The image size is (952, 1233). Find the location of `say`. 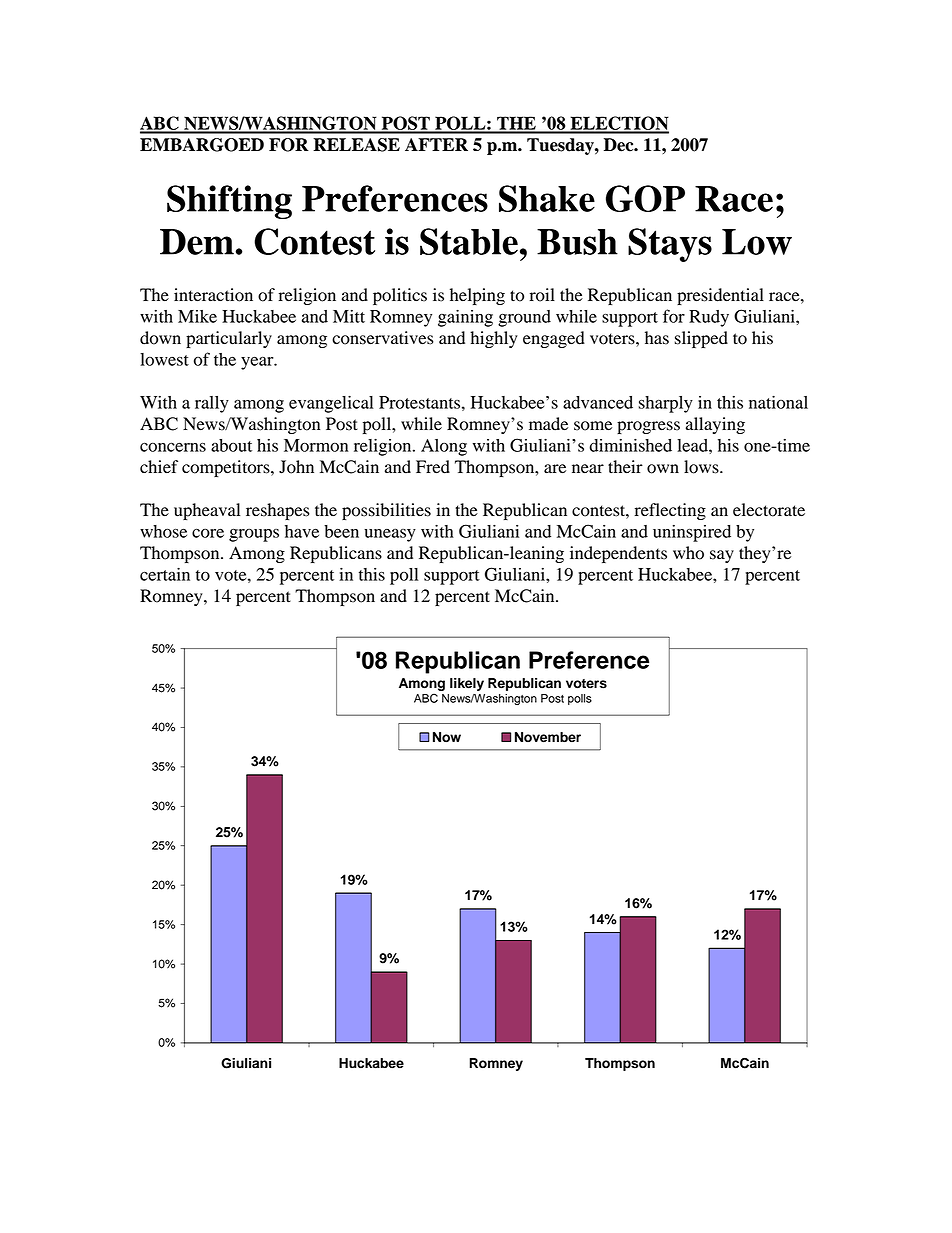

say is located at coordinates (722, 556).
